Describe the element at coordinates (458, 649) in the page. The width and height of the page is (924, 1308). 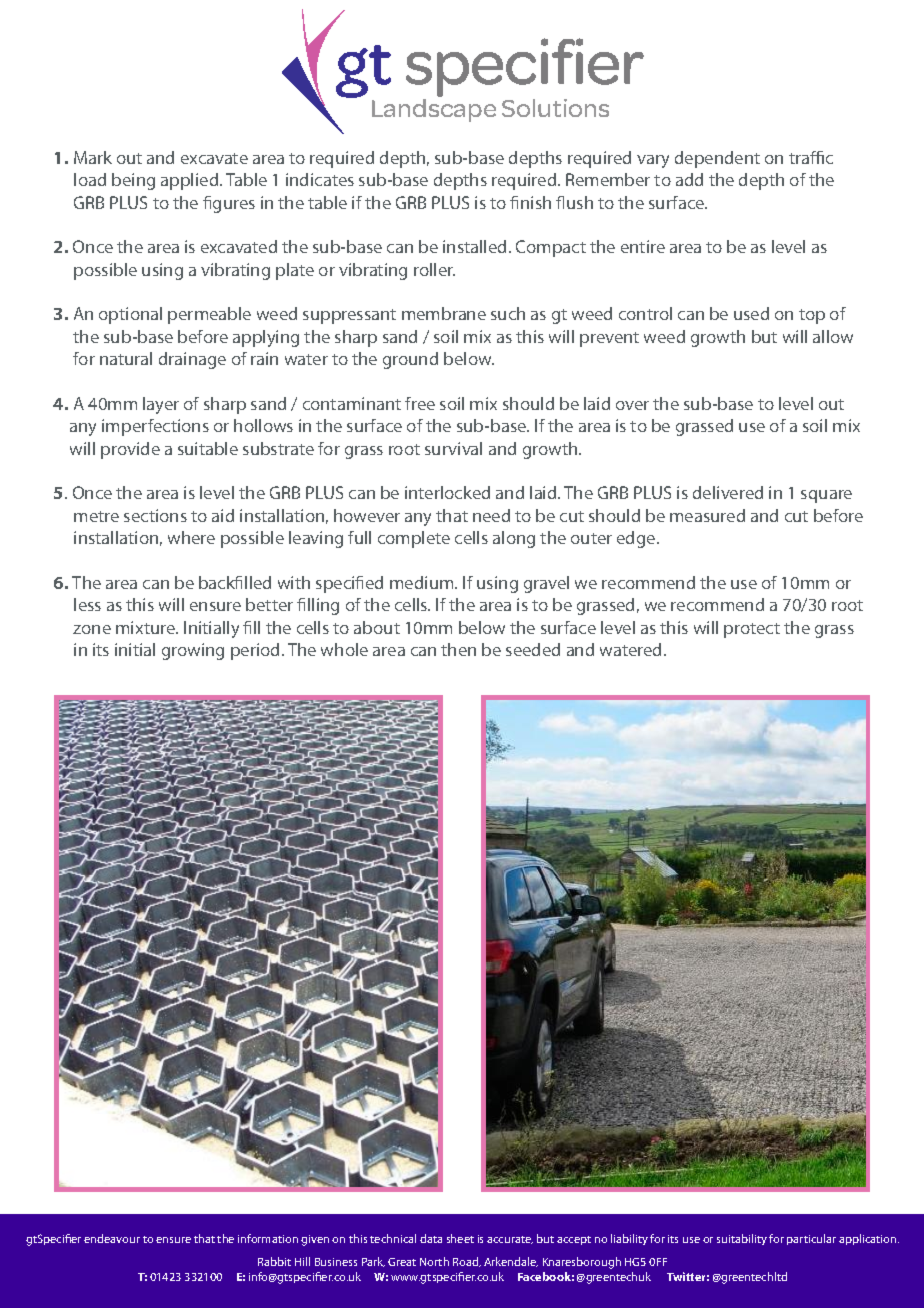
I see `then` at that location.
